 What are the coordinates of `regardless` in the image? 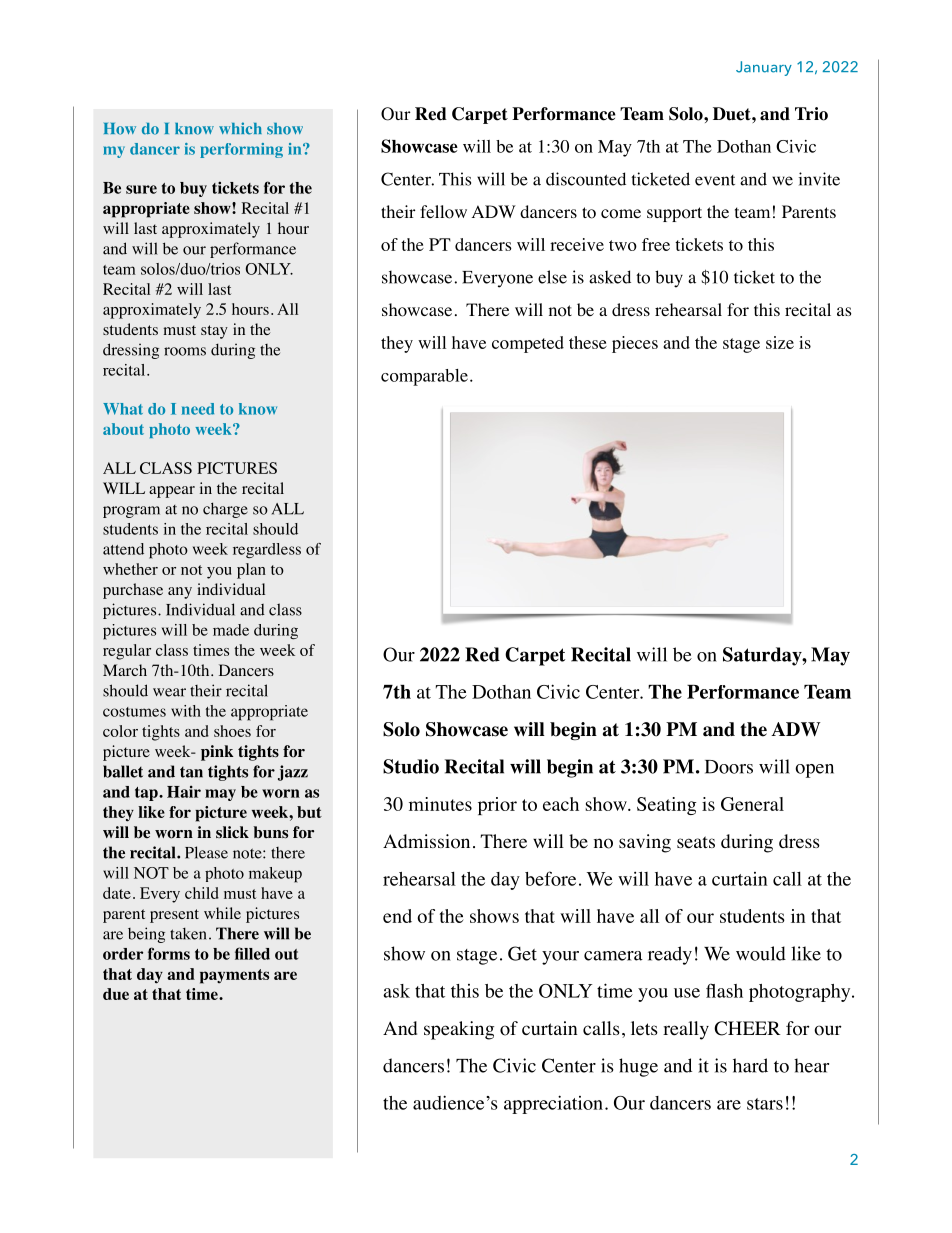 It's located at (267, 550).
